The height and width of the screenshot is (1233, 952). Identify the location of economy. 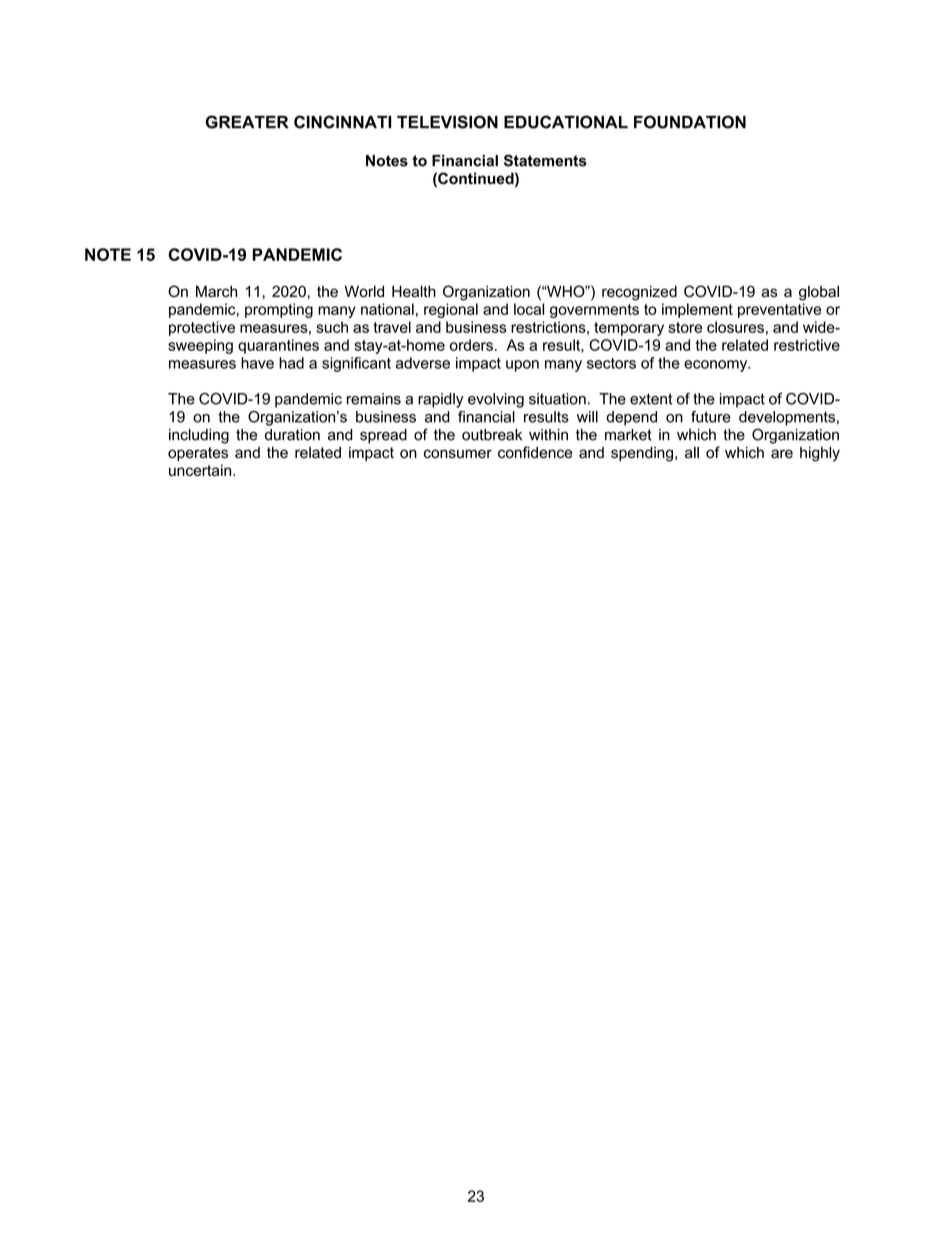
(717, 366).
